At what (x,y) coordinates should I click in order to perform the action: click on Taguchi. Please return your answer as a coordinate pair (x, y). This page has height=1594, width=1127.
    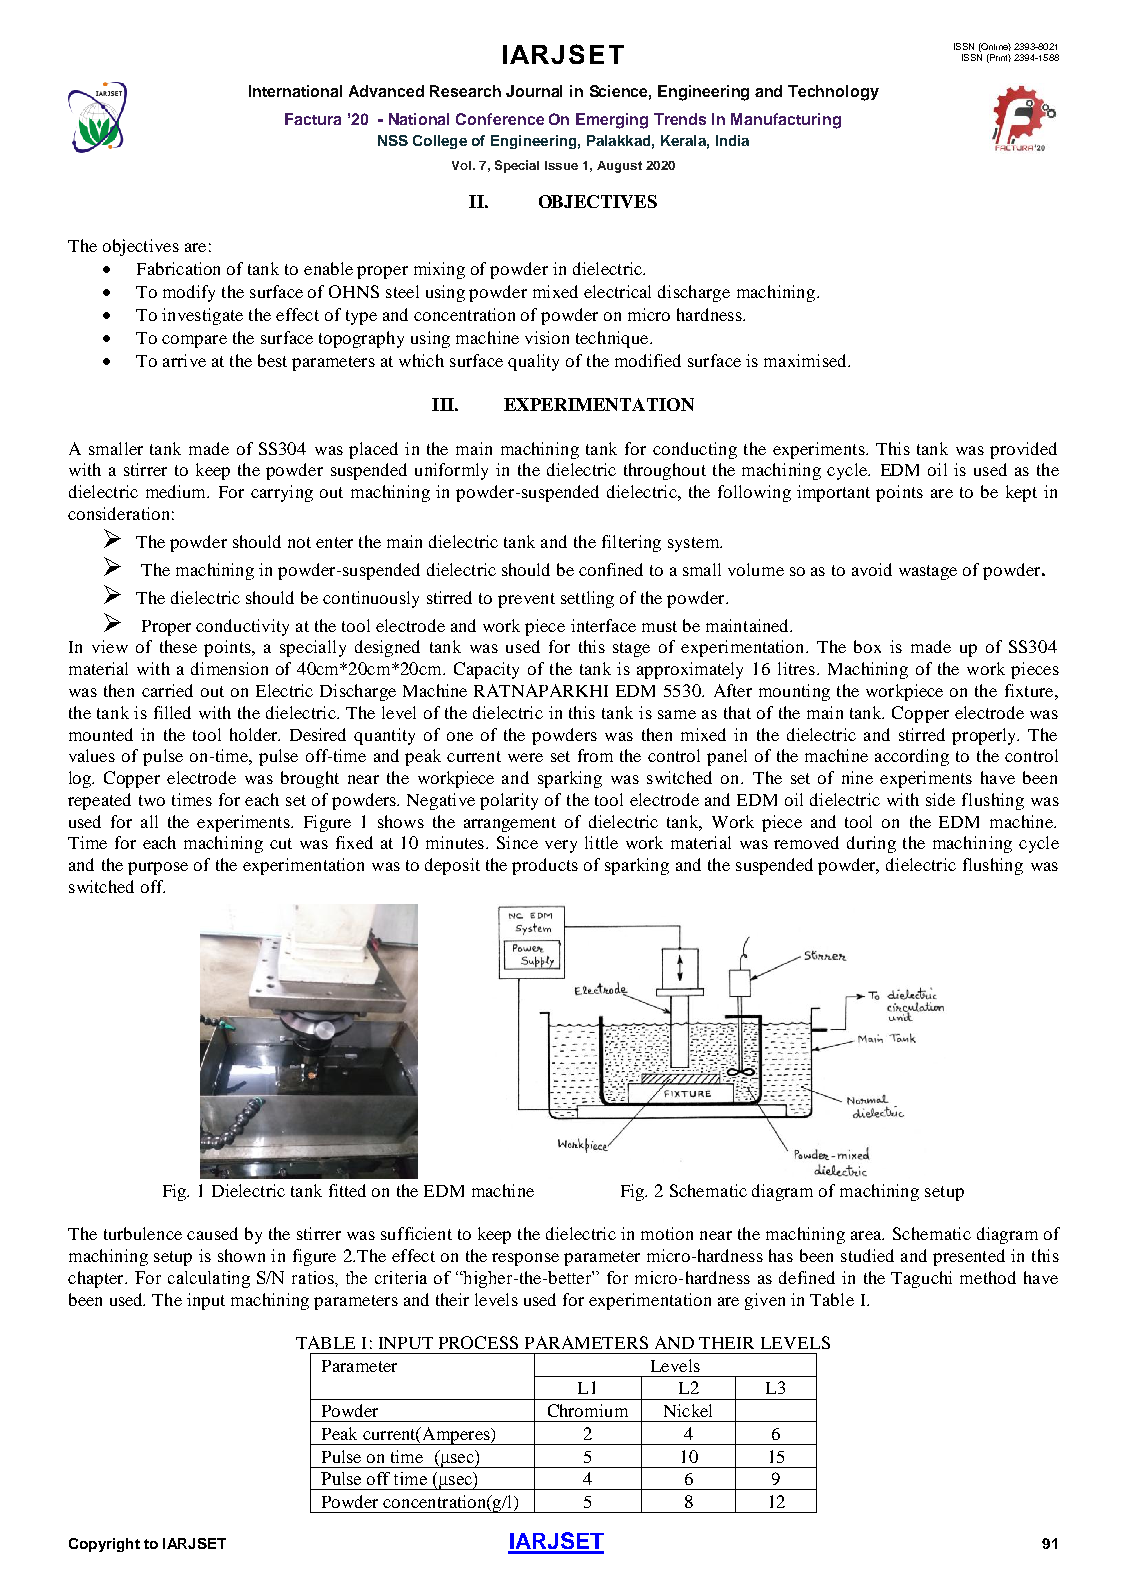
    Looking at the image, I should click on (921, 1279).
